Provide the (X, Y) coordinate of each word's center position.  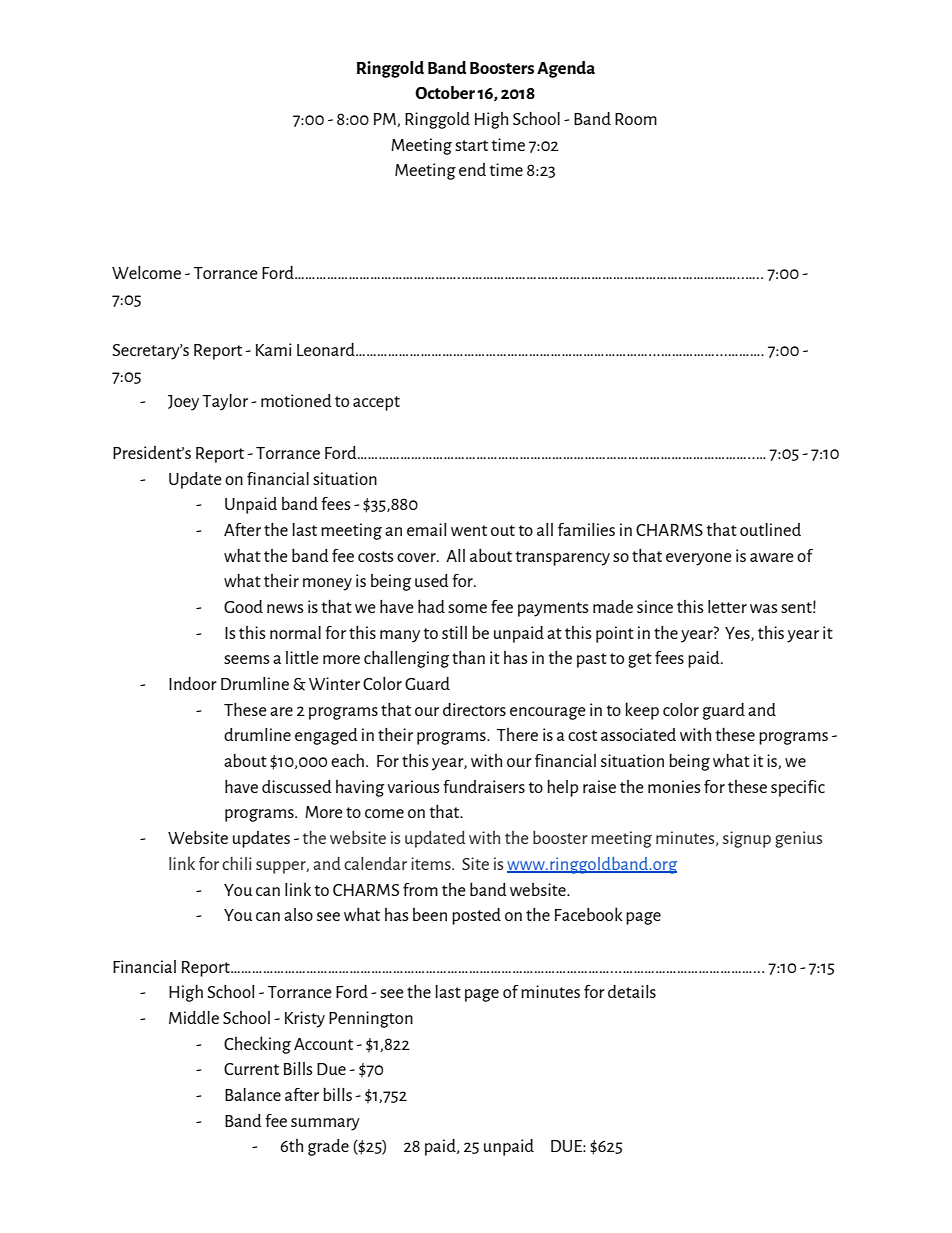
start (471, 145)
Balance (253, 1094)
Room (636, 119)
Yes (738, 634)
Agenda (566, 69)
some (467, 608)
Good (243, 606)
